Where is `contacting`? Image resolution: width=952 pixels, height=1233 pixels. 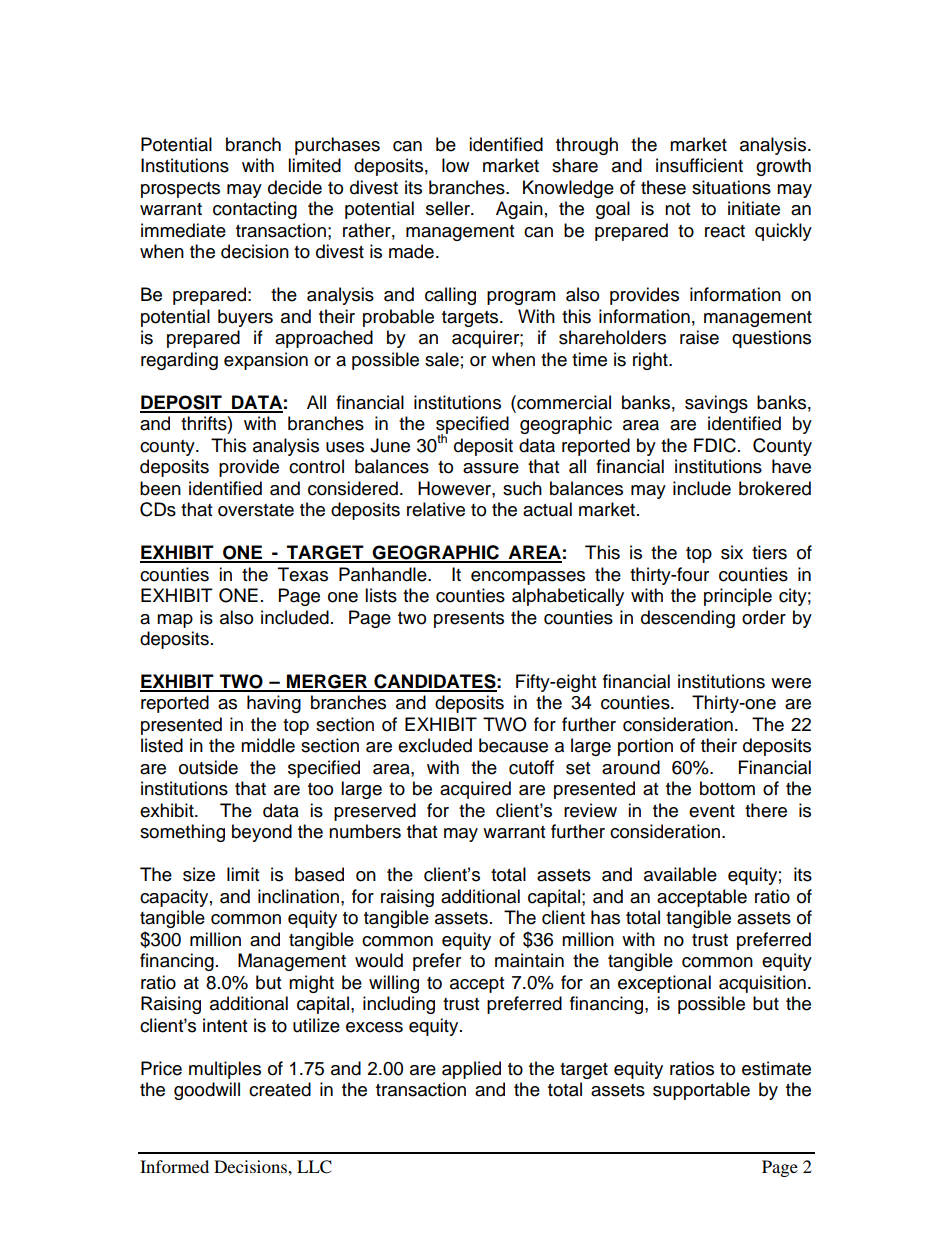 contacting is located at coordinates (255, 210).
